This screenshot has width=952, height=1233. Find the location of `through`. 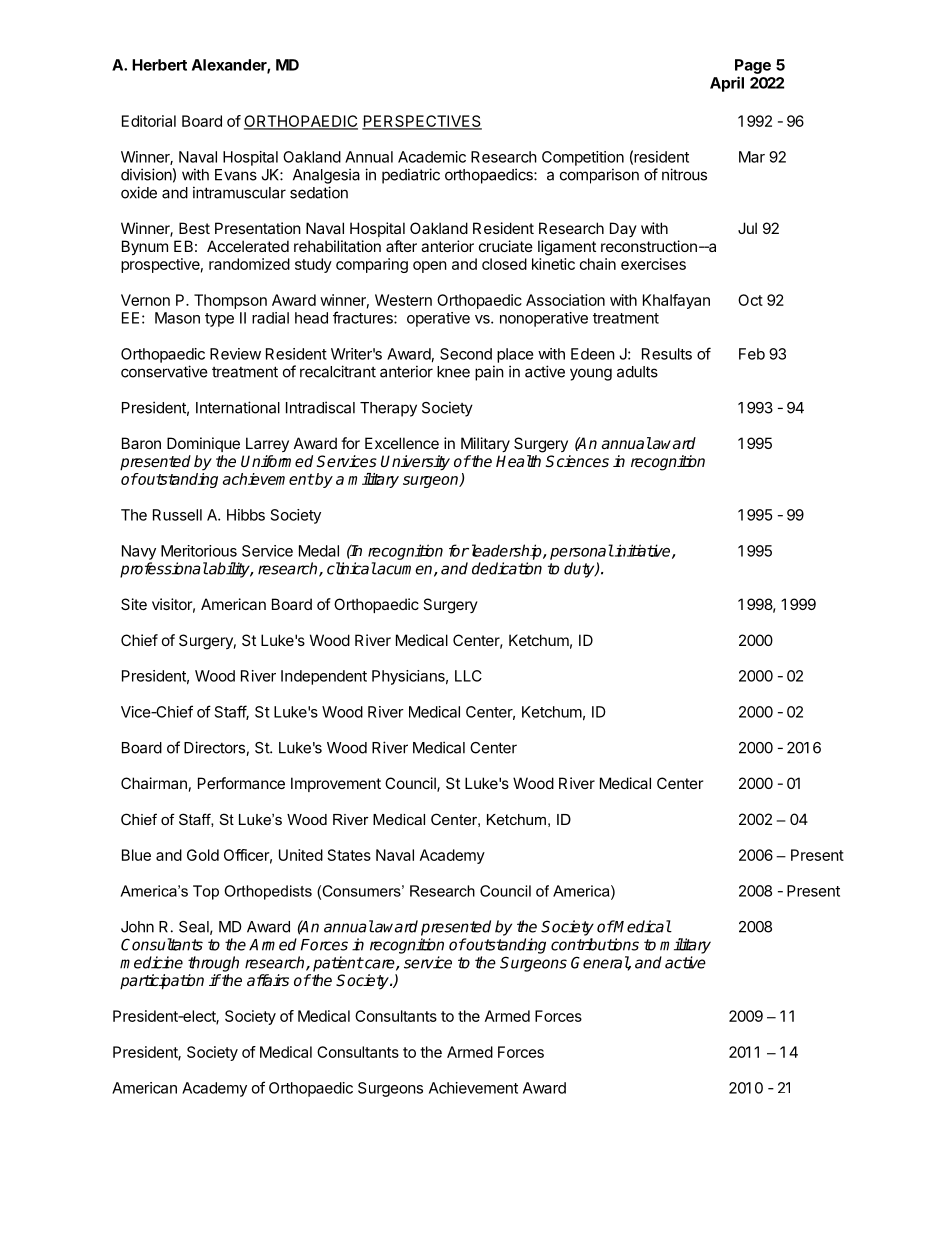

through is located at coordinates (213, 964).
